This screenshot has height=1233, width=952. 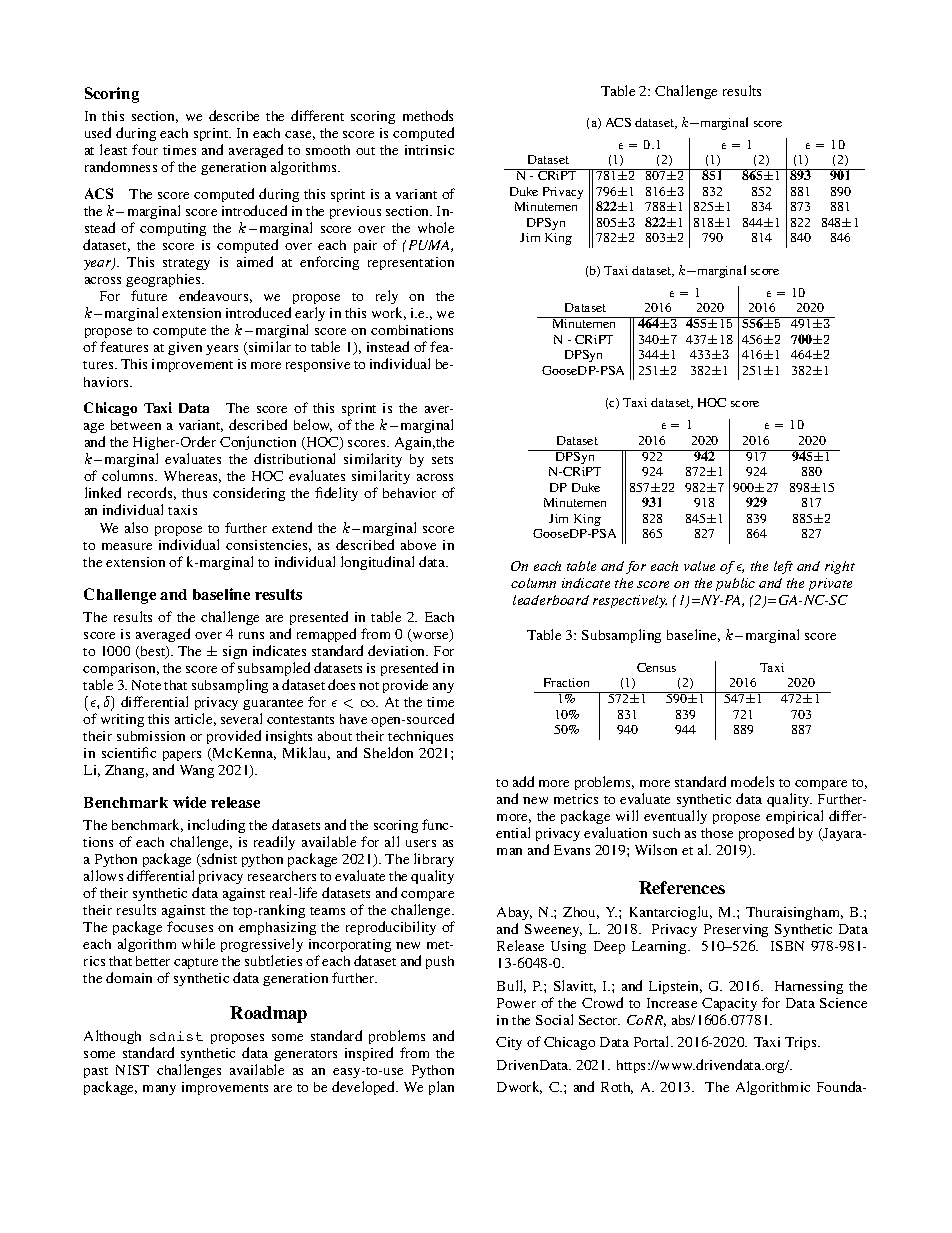 What do you see at coordinates (409, 493) in the screenshot?
I see `behavior` at bounding box center [409, 493].
